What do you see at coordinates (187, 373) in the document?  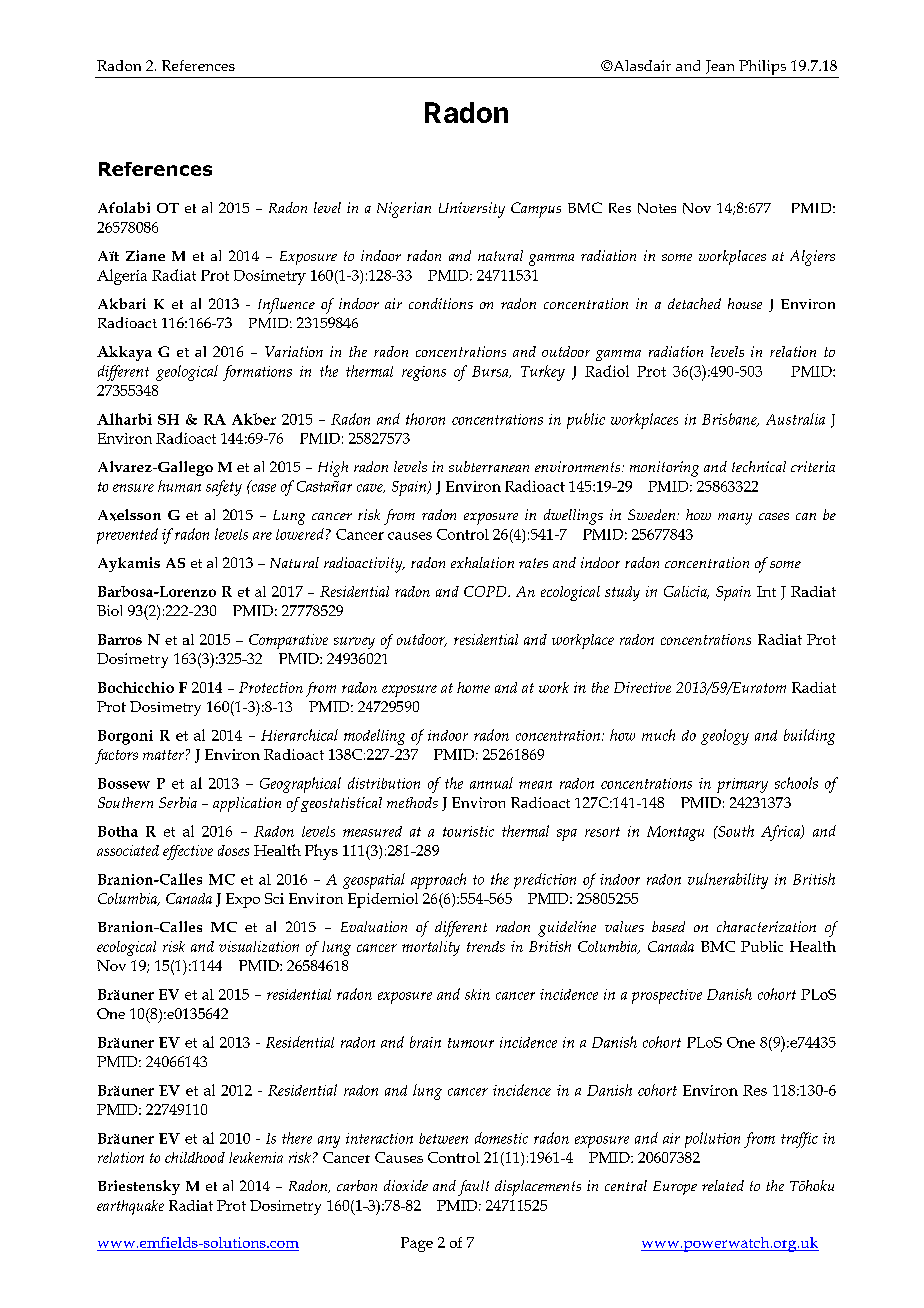 I see `geological` at bounding box center [187, 373].
